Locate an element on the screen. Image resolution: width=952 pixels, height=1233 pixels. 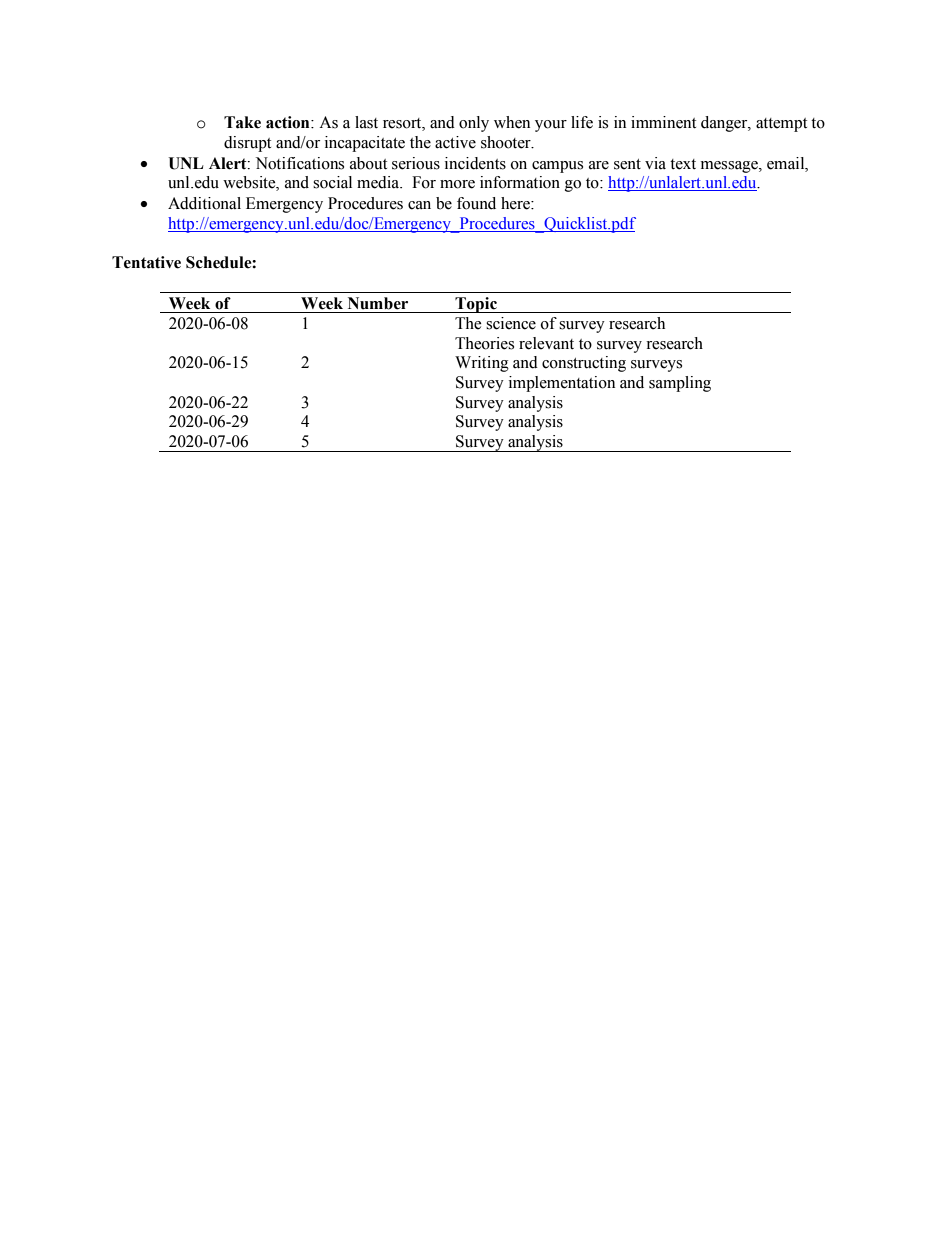
sampling is located at coordinates (680, 384).
